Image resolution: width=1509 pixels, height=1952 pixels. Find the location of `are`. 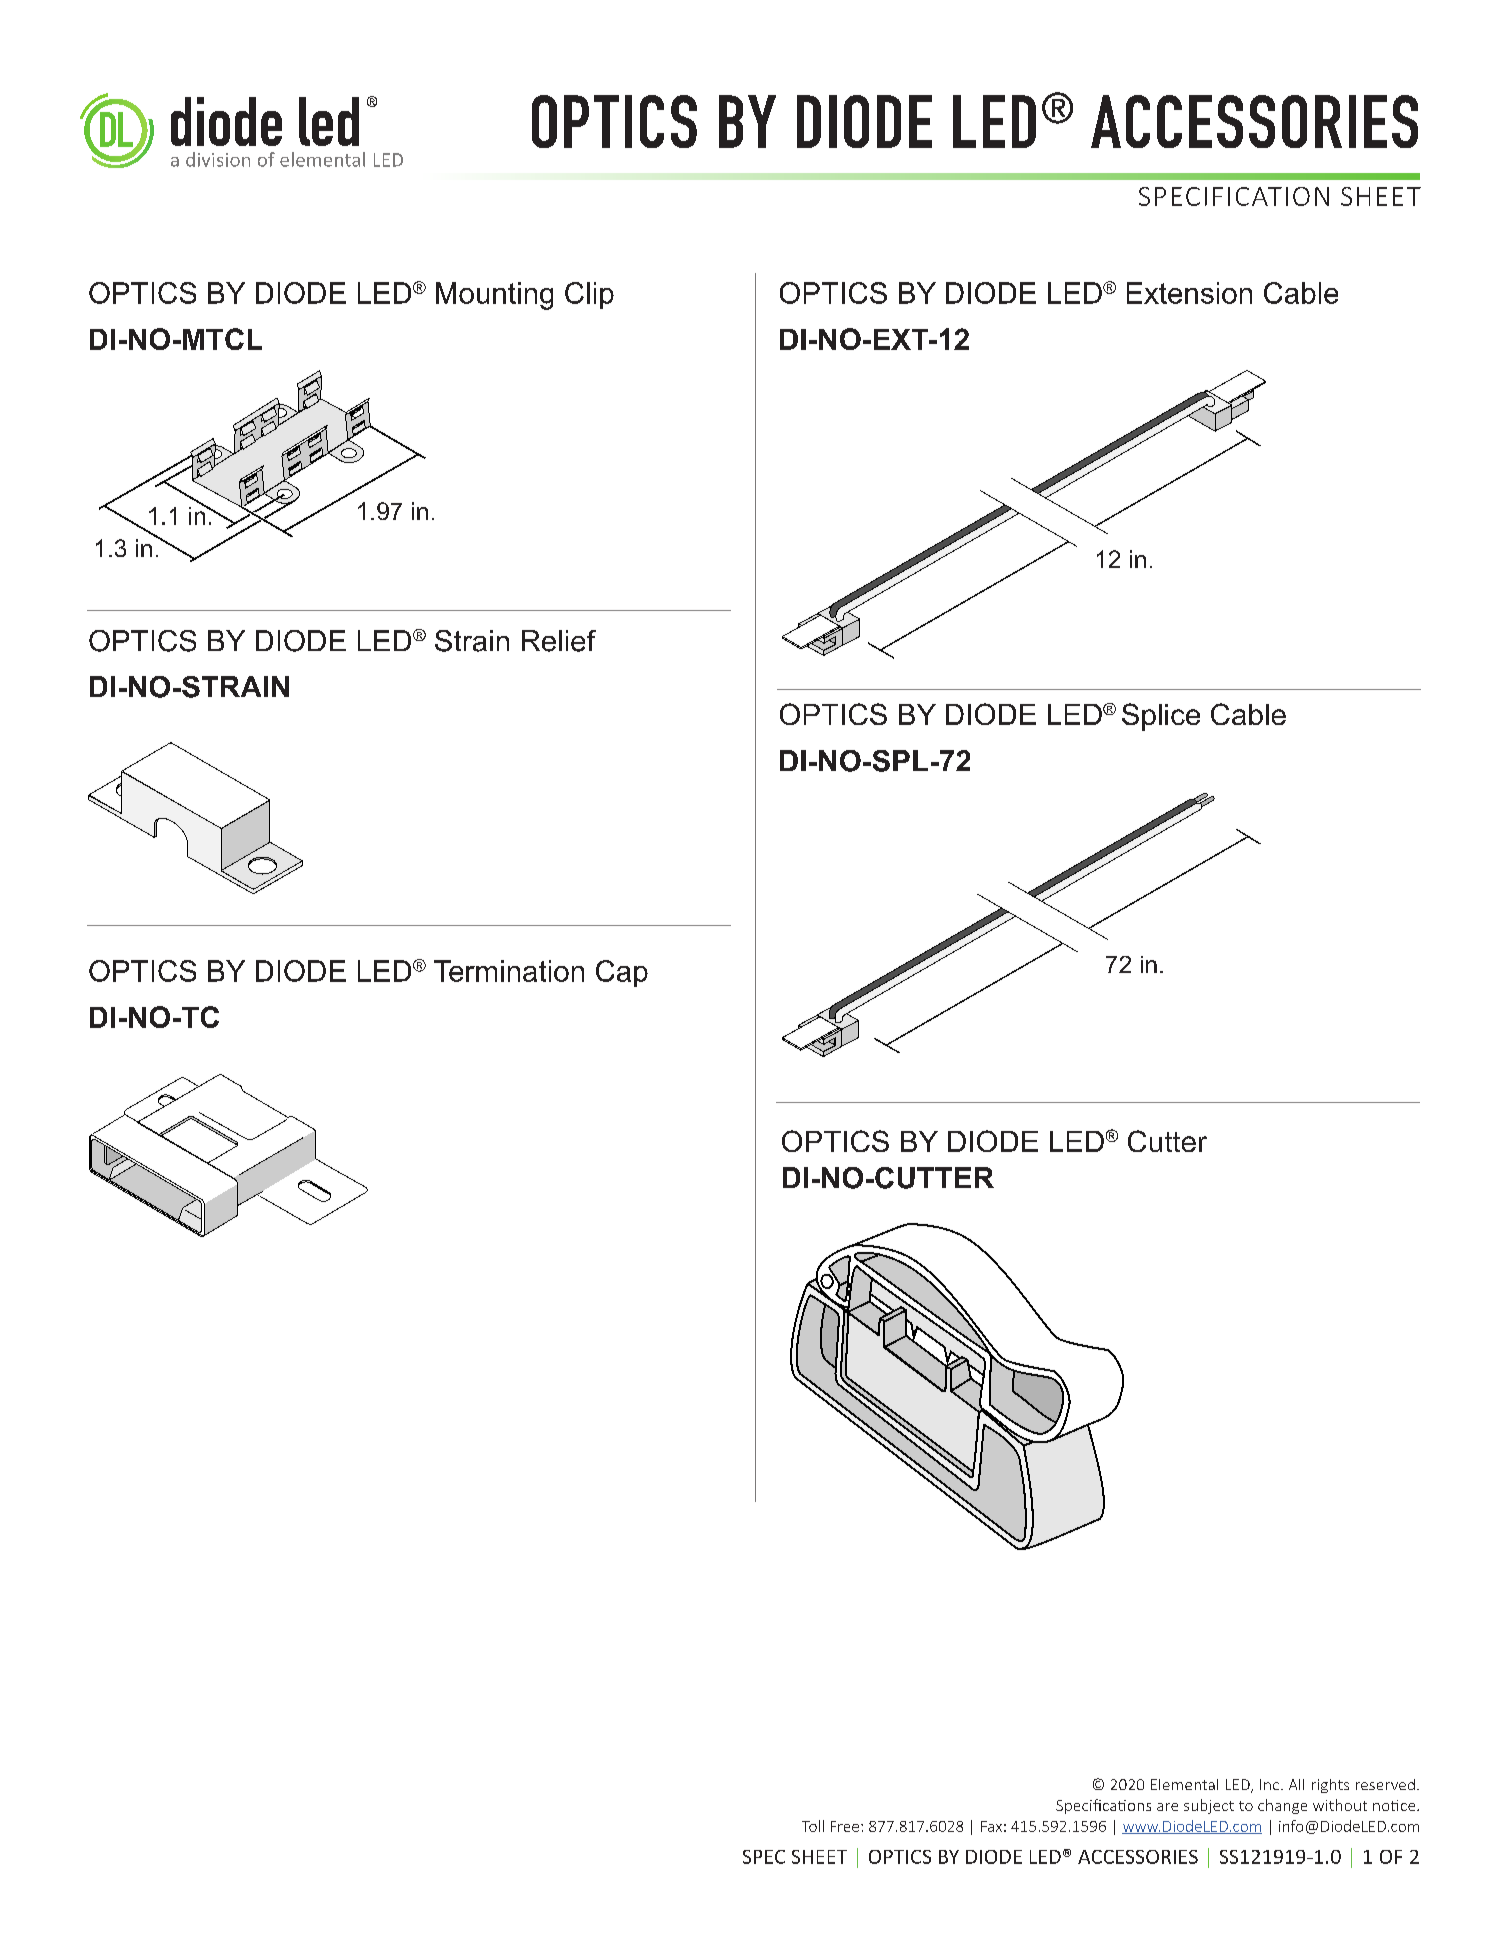

are is located at coordinates (1167, 1807).
